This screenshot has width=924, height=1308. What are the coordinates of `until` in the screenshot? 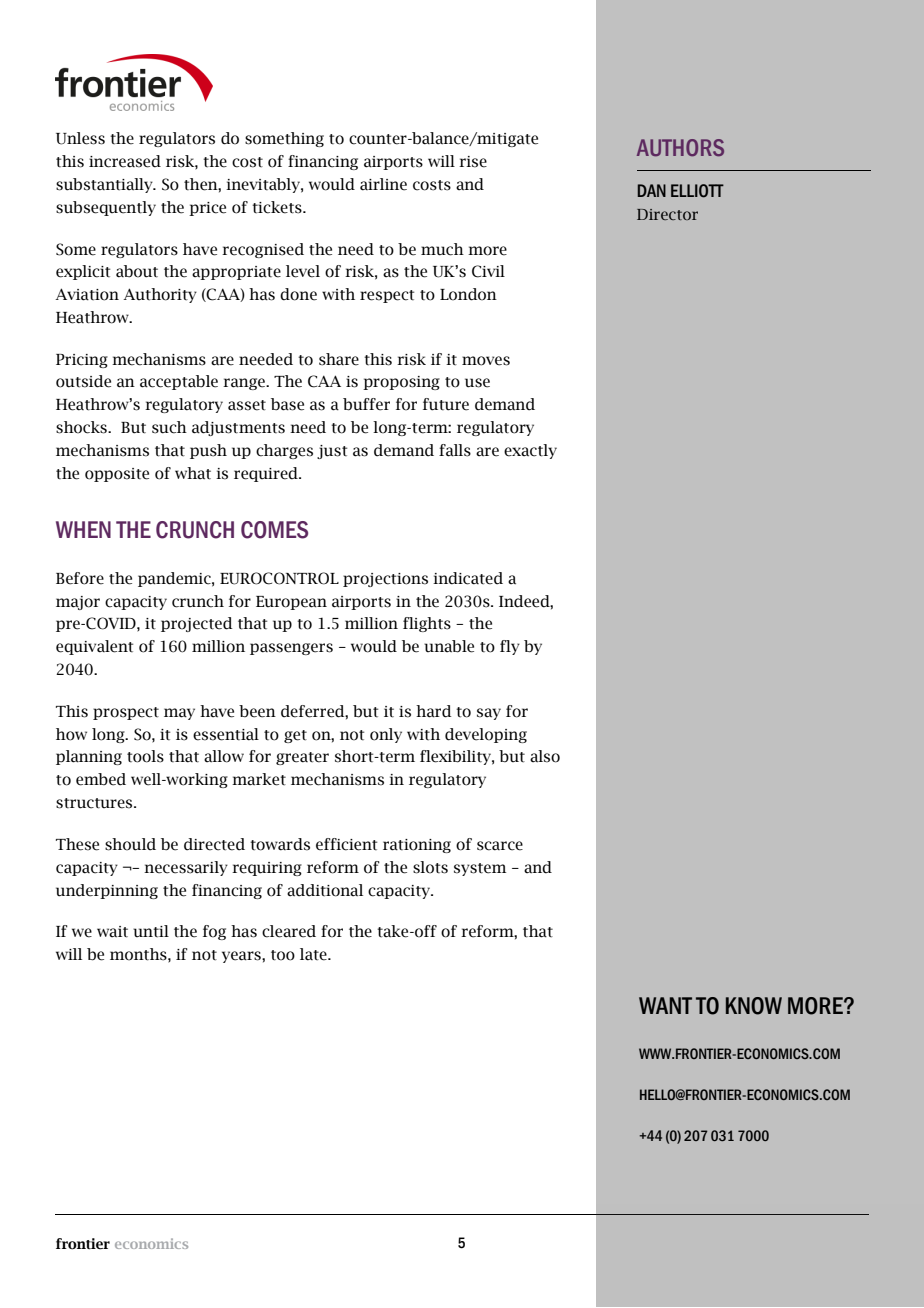 It's located at (151, 931).
